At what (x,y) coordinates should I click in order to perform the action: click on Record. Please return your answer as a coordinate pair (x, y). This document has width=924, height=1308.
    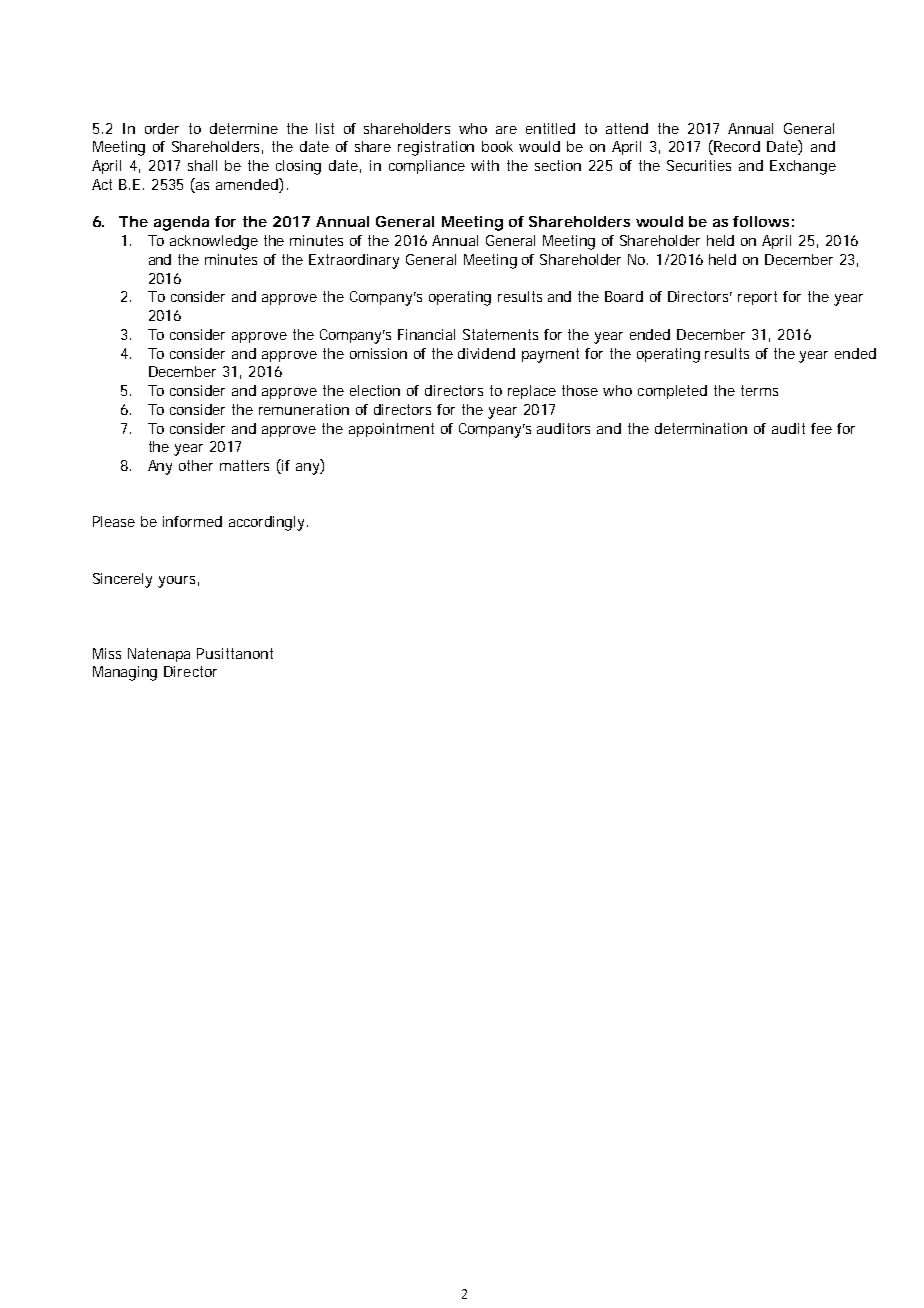
    Looking at the image, I should click on (736, 147).
